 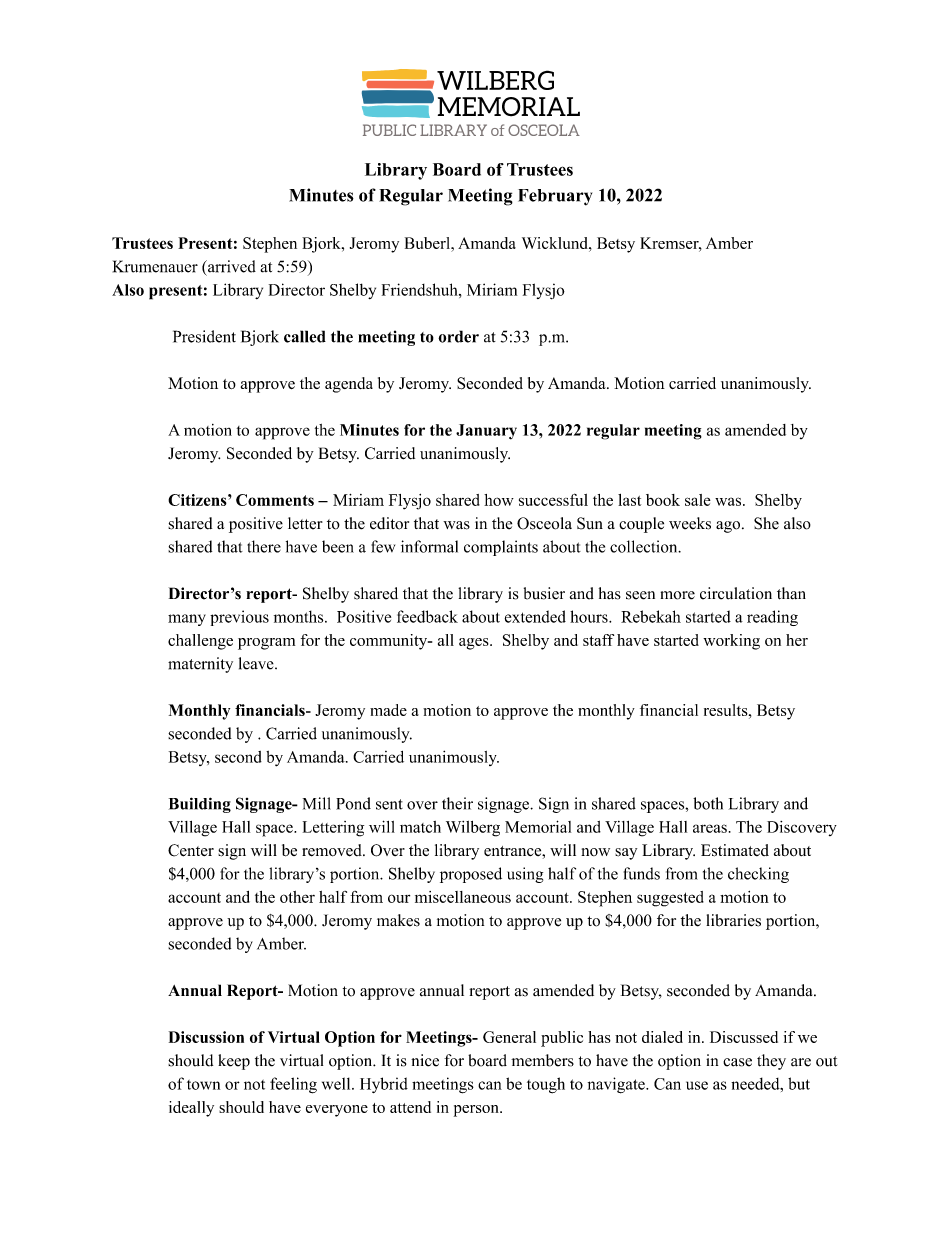 What do you see at coordinates (477, 1111) in the image?
I see `person` at bounding box center [477, 1111].
